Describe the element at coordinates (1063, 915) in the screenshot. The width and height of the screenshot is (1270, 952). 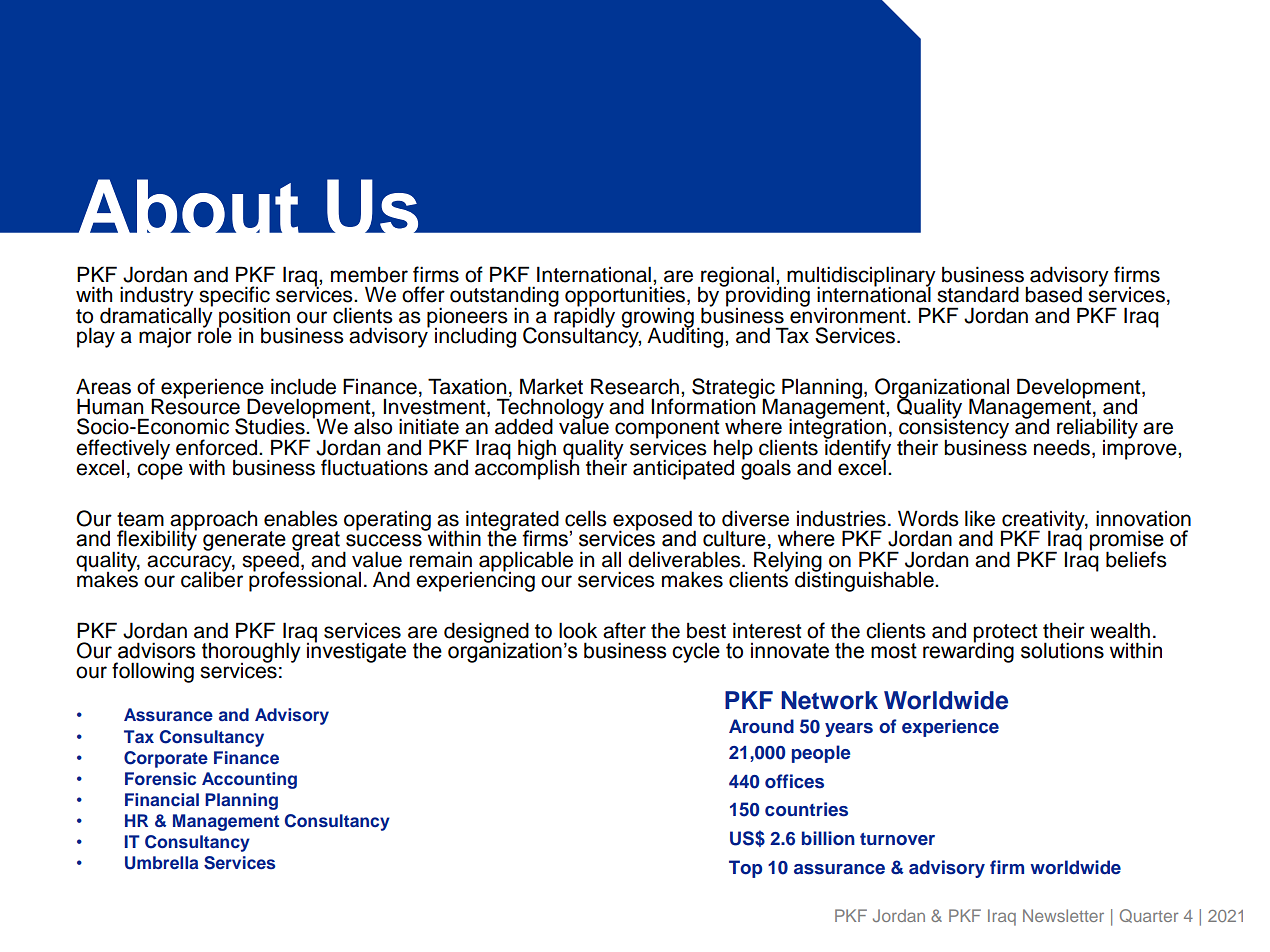
I see `Newsletter` at that location.
